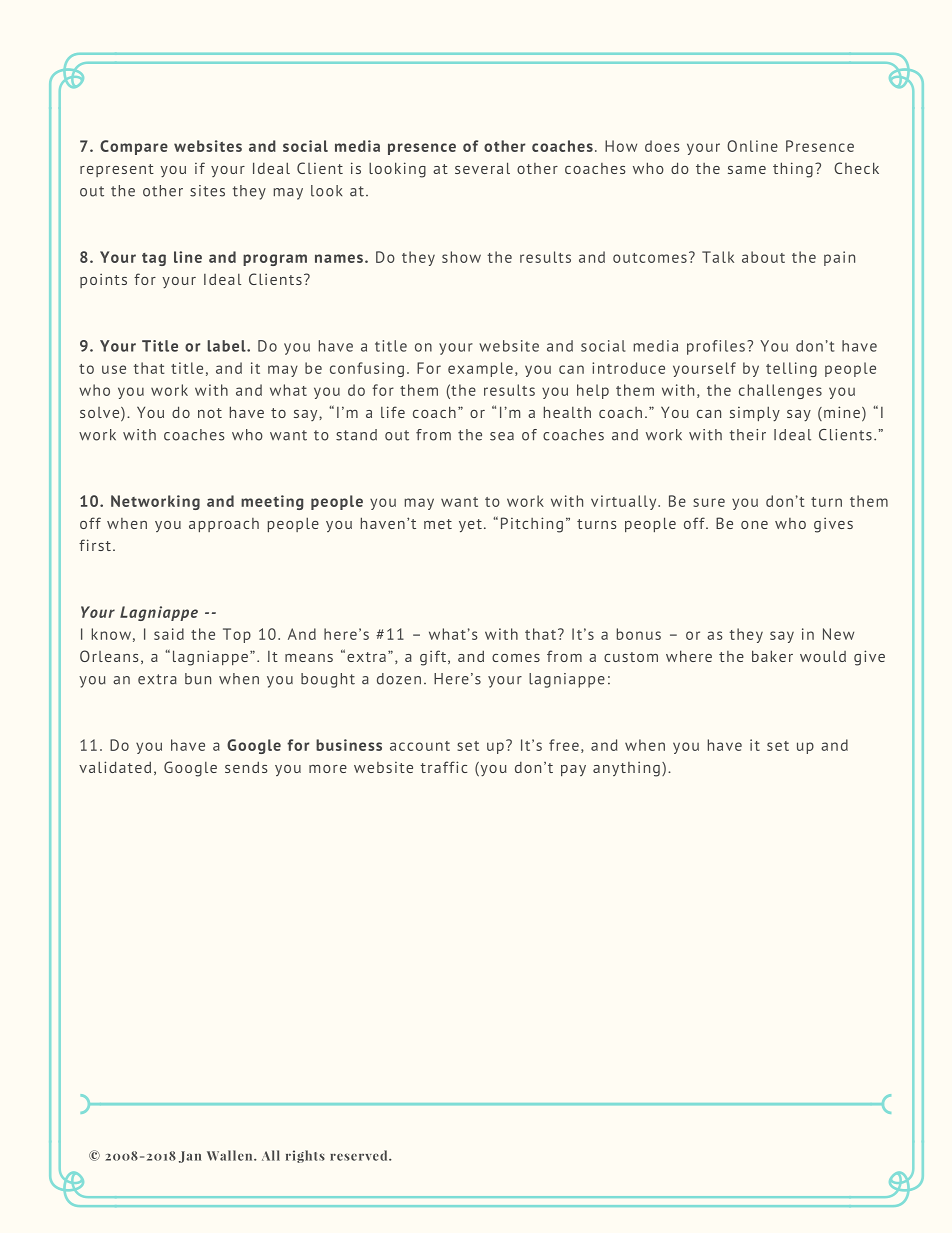 This document has height=1233, width=952. What do you see at coordinates (573, 770) in the document?
I see `pay` at bounding box center [573, 770].
